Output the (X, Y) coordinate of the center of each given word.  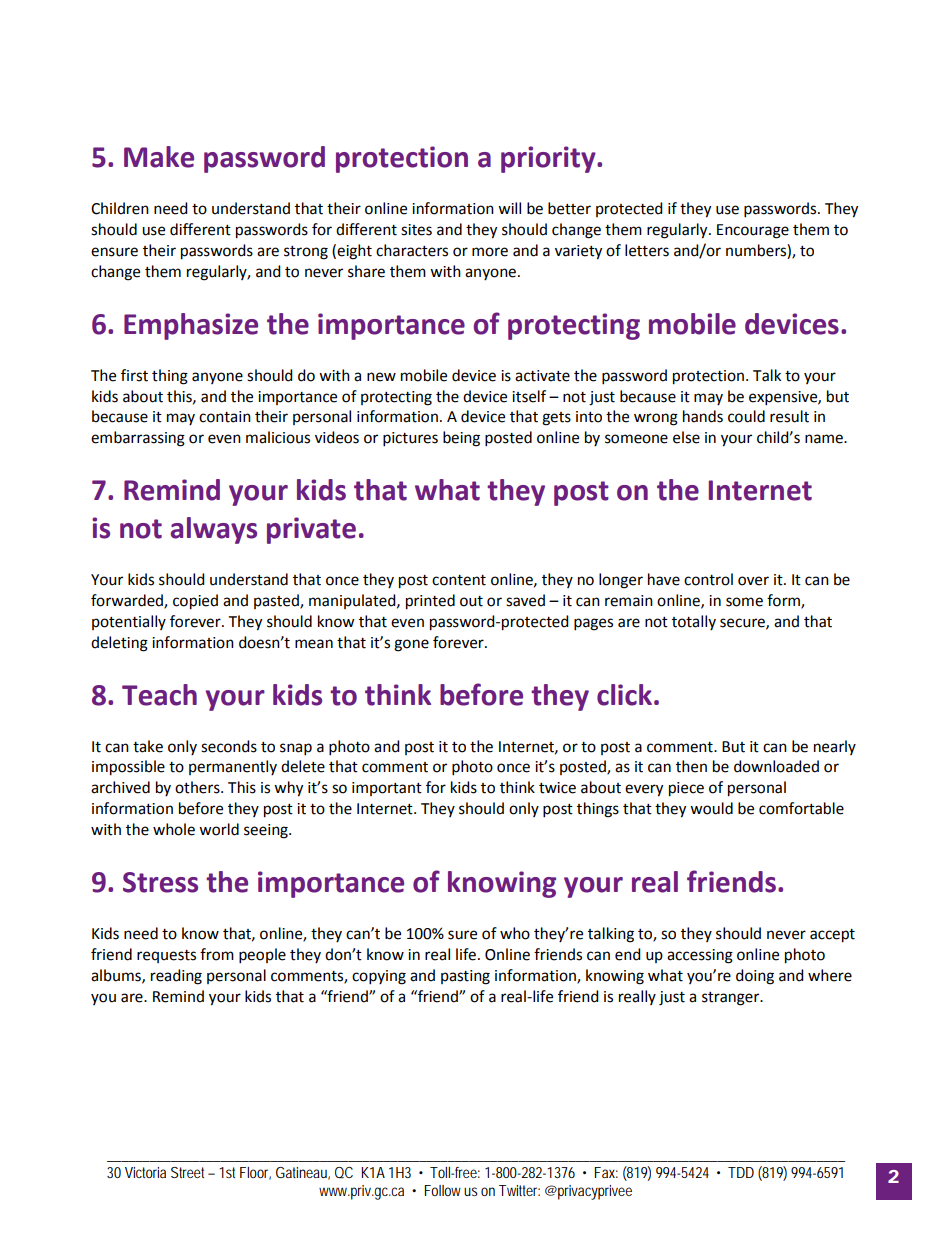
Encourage (753, 231)
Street (190, 1172)
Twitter (519, 1190)
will (509, 208)
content (459, 580)
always (214, 530)
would (711, 808)
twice (557, 788)
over (753, 581)
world (219, 829)
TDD (741, 1172)
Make (159, 157)
